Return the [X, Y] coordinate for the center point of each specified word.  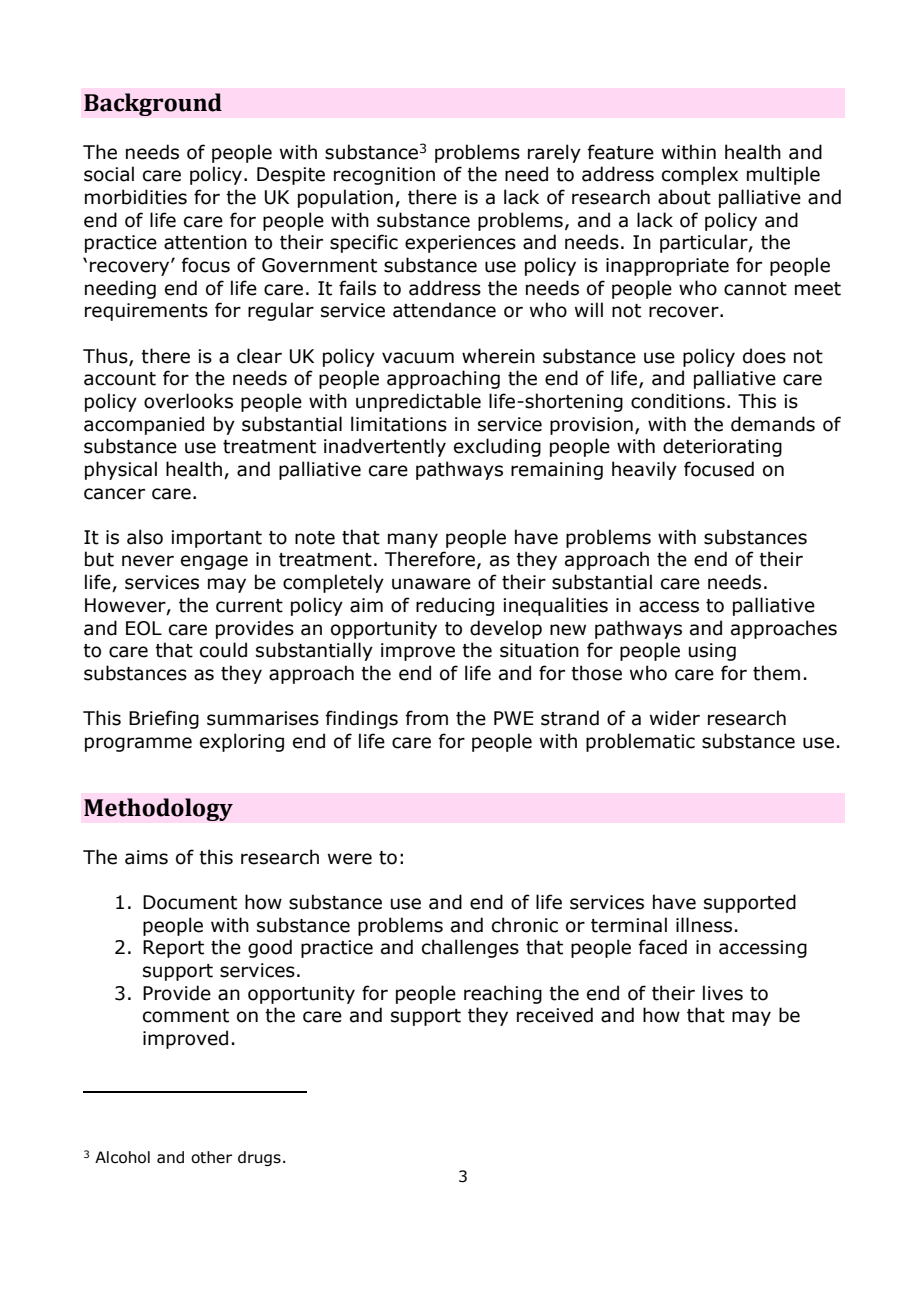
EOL [144, 628]
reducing [455, 606]
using [712, 652]
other [211, 1157]
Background [153, 104]
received [555, 1015]
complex [700, 175]
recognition [384, 176]
